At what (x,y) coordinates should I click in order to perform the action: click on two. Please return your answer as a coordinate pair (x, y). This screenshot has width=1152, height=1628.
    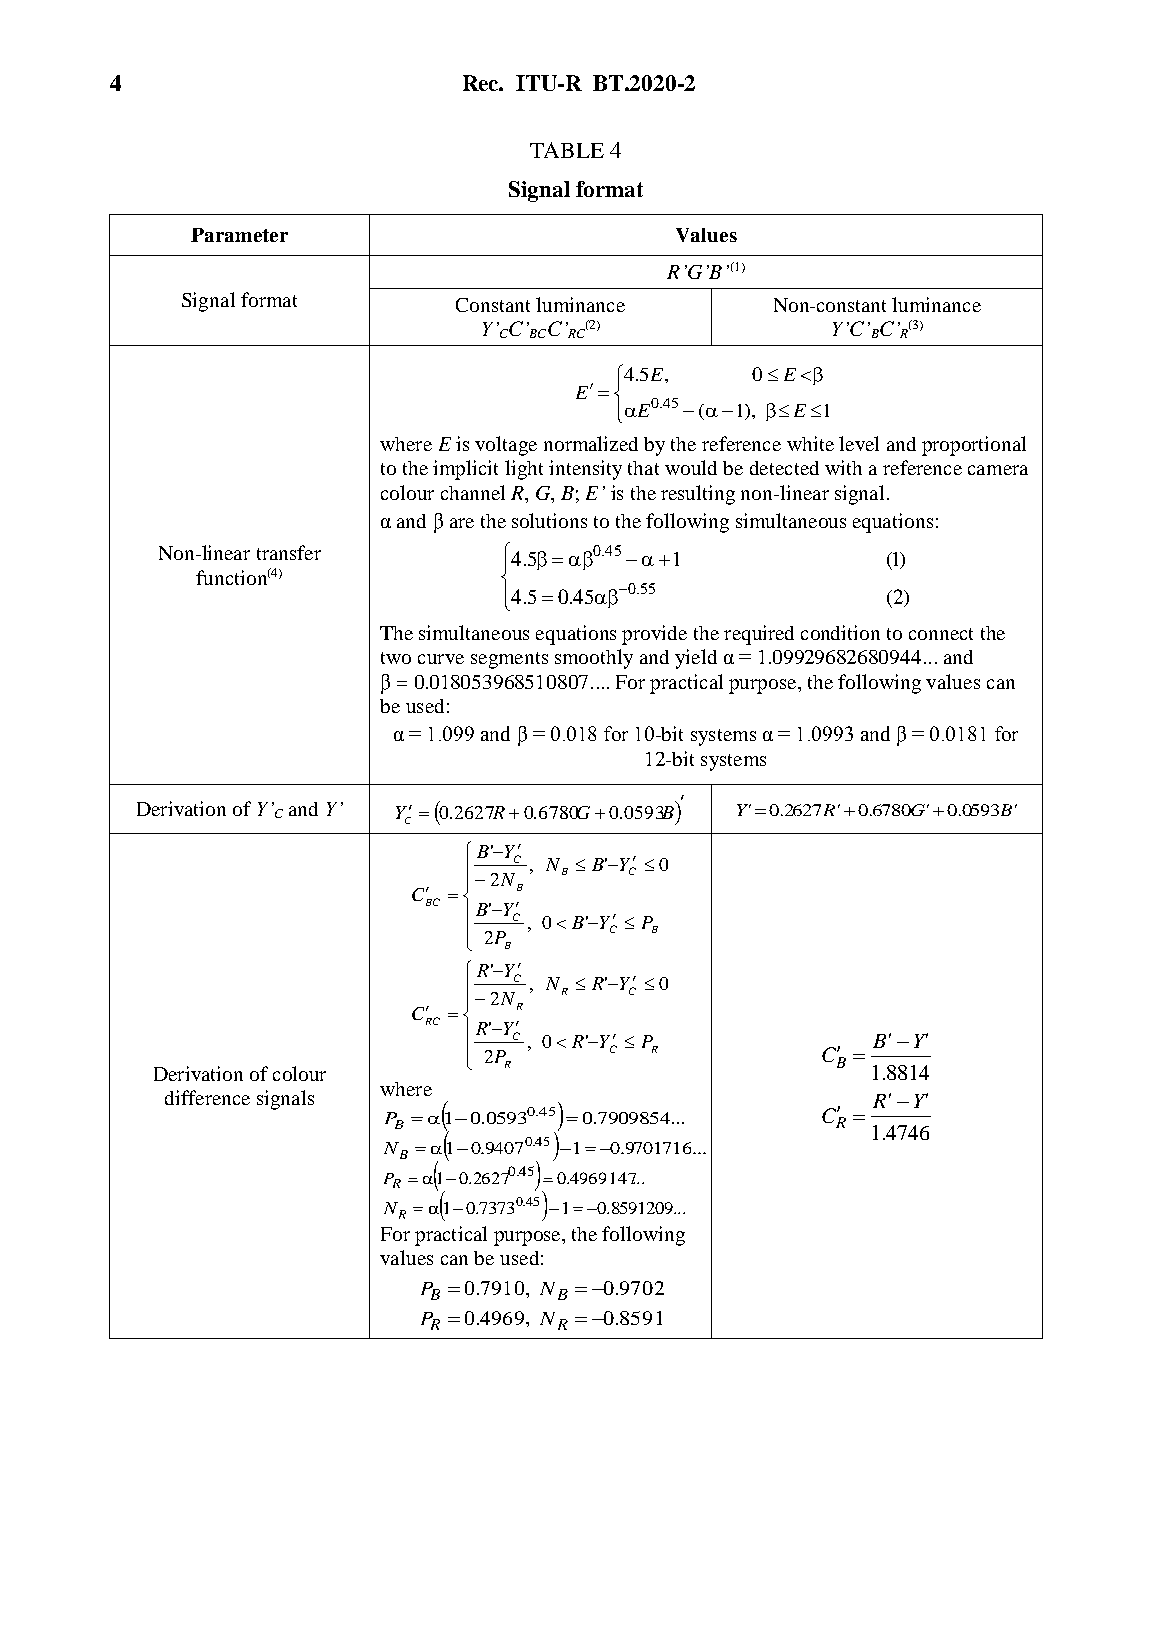
    Looking at the image, I should click on (396, 658).
